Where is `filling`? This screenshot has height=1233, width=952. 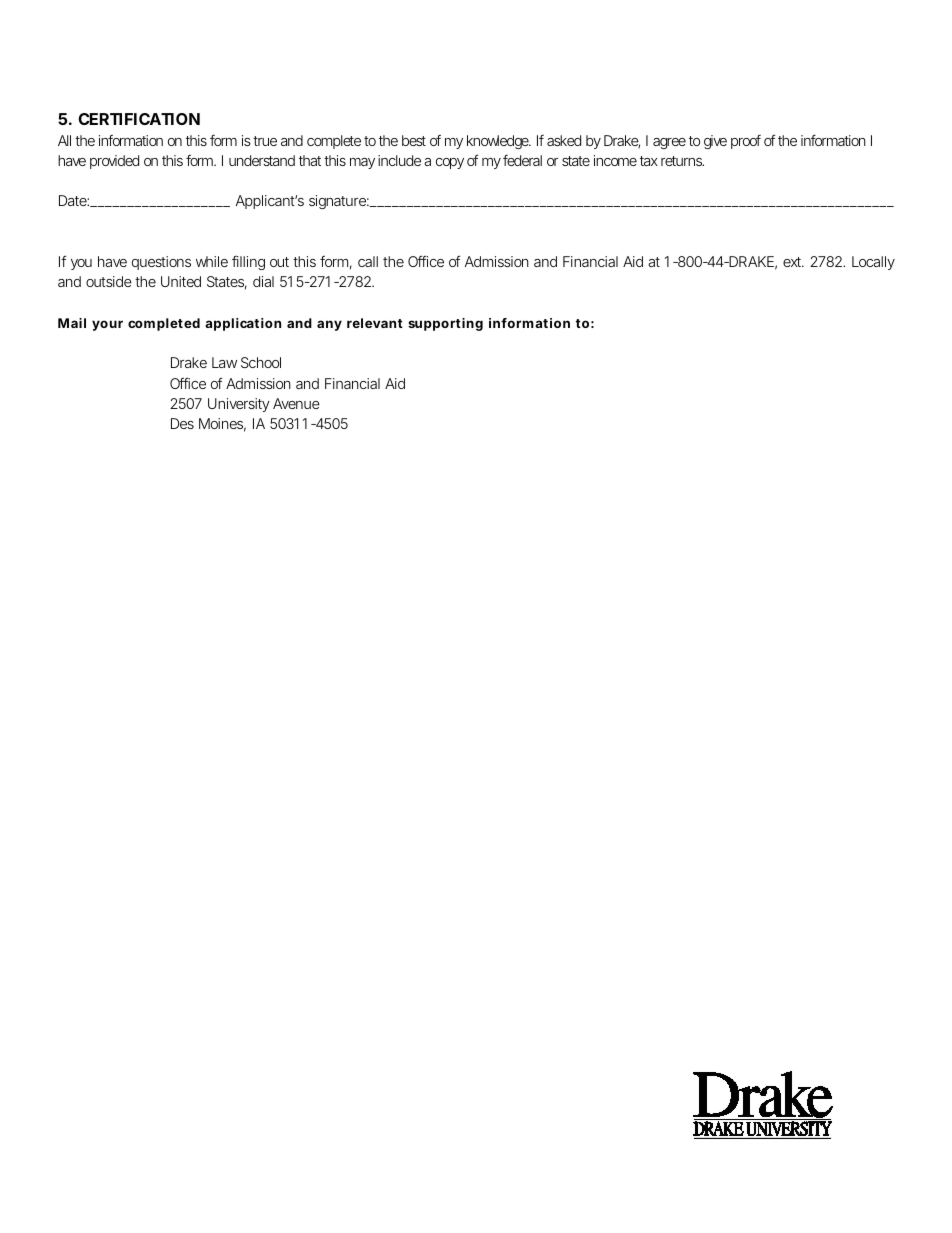 filling is located at coordinates (248, 262).
